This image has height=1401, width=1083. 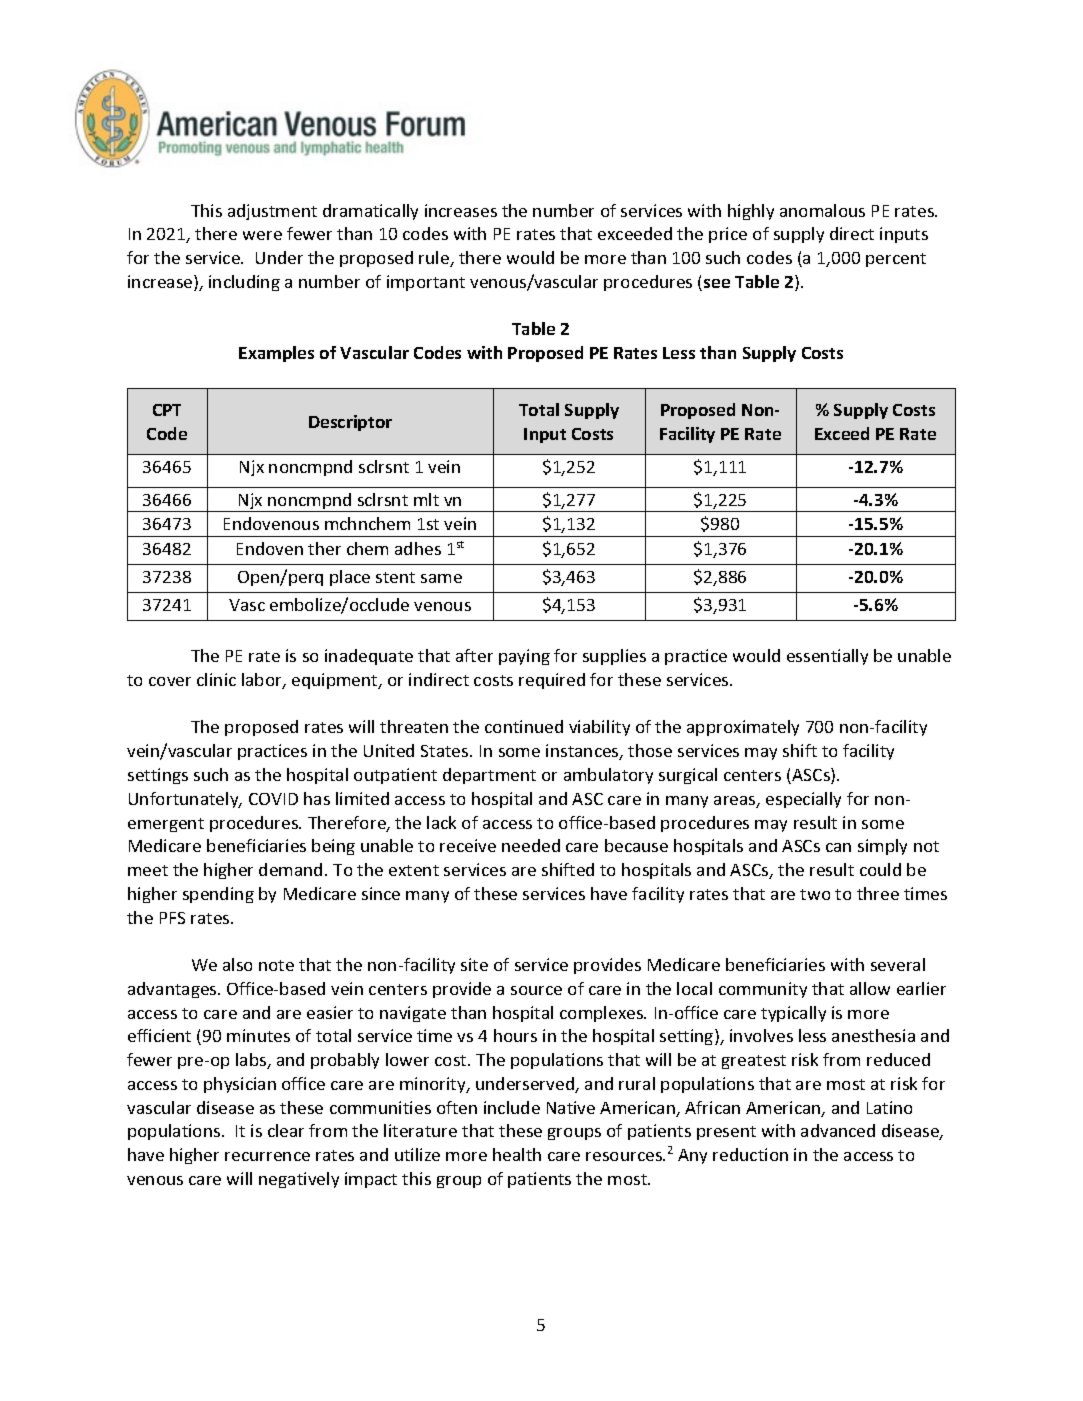 I want to click on important, so click(x=426, y=283).
